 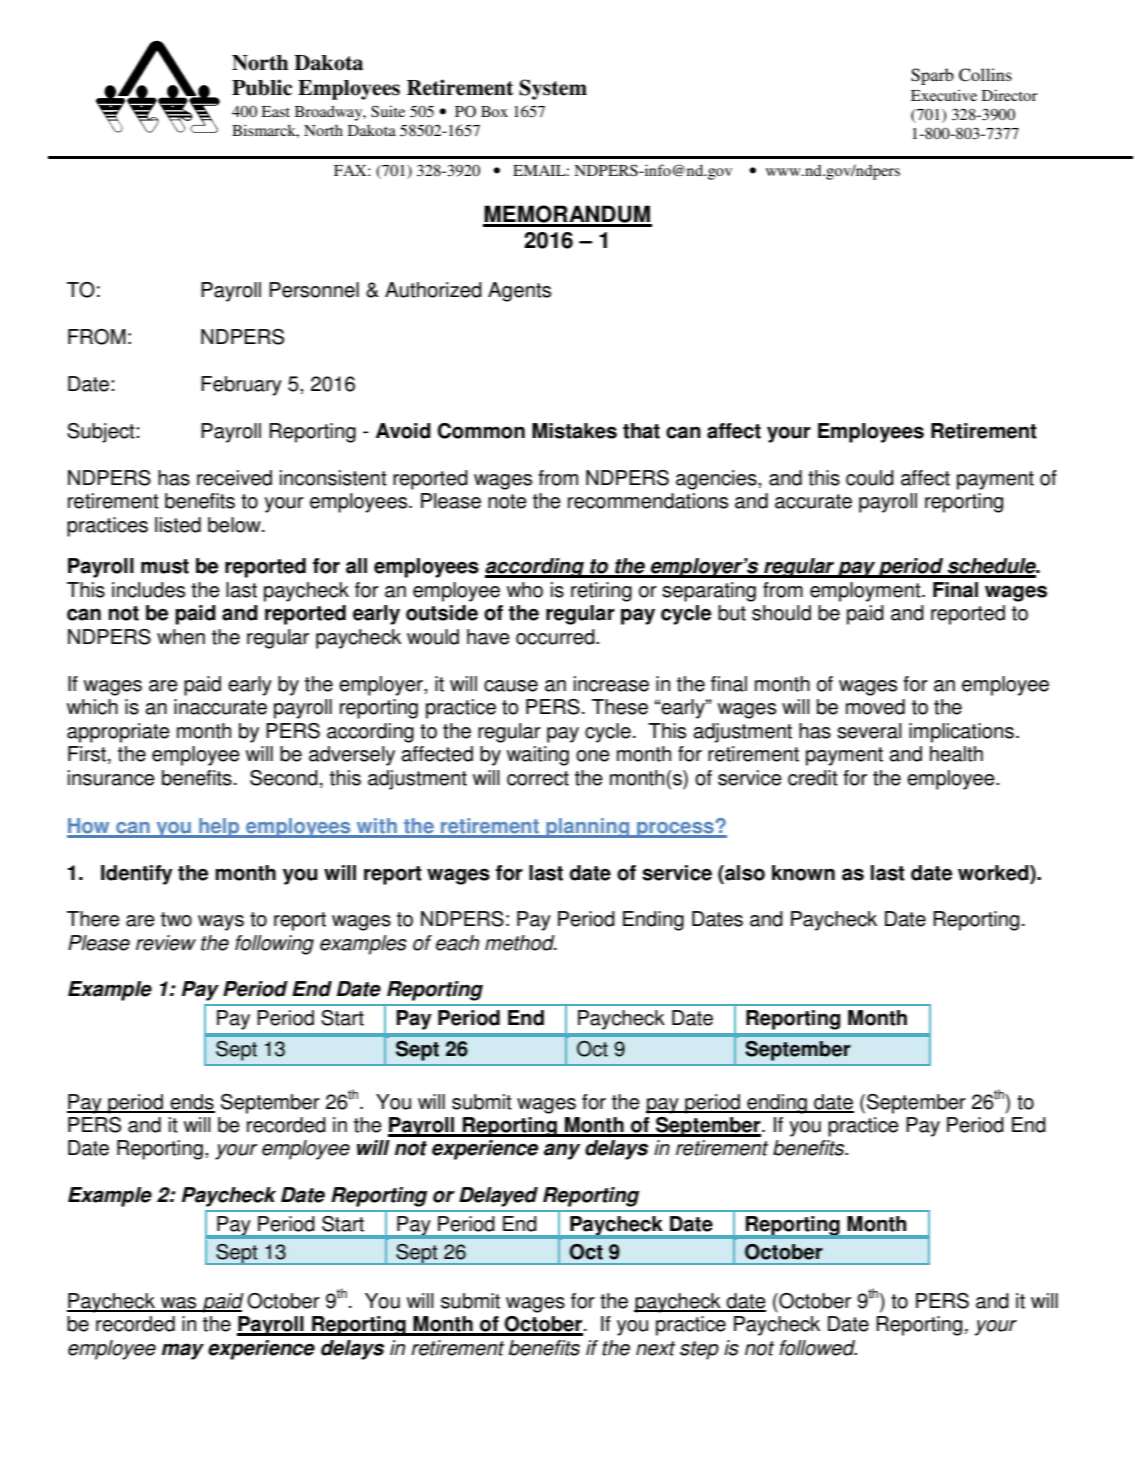 I want to click on Executive, so click(x=944, y=95).
